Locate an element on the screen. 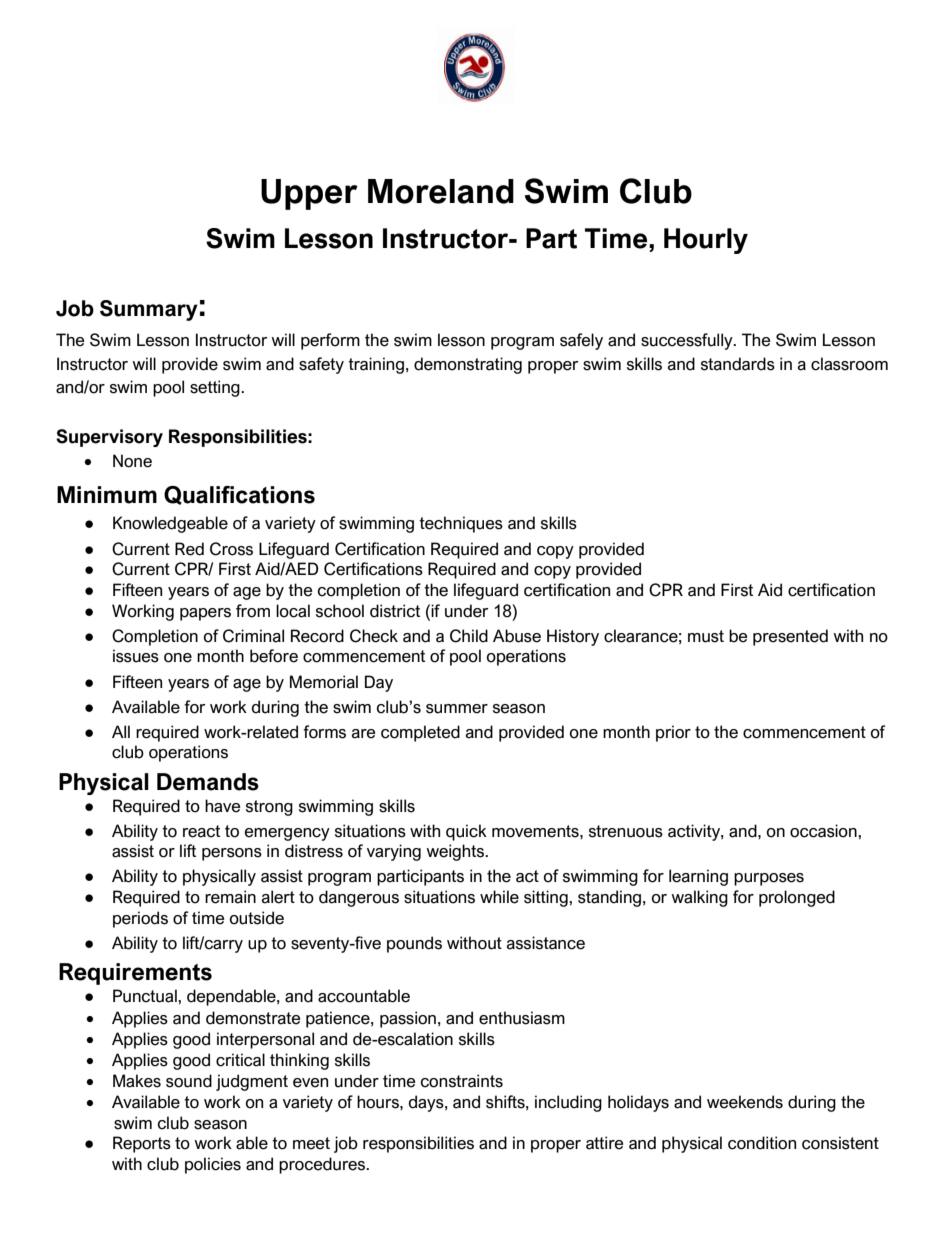 This screenshot has height=1233, width=952. presented is located at coordinates (790, 637).
